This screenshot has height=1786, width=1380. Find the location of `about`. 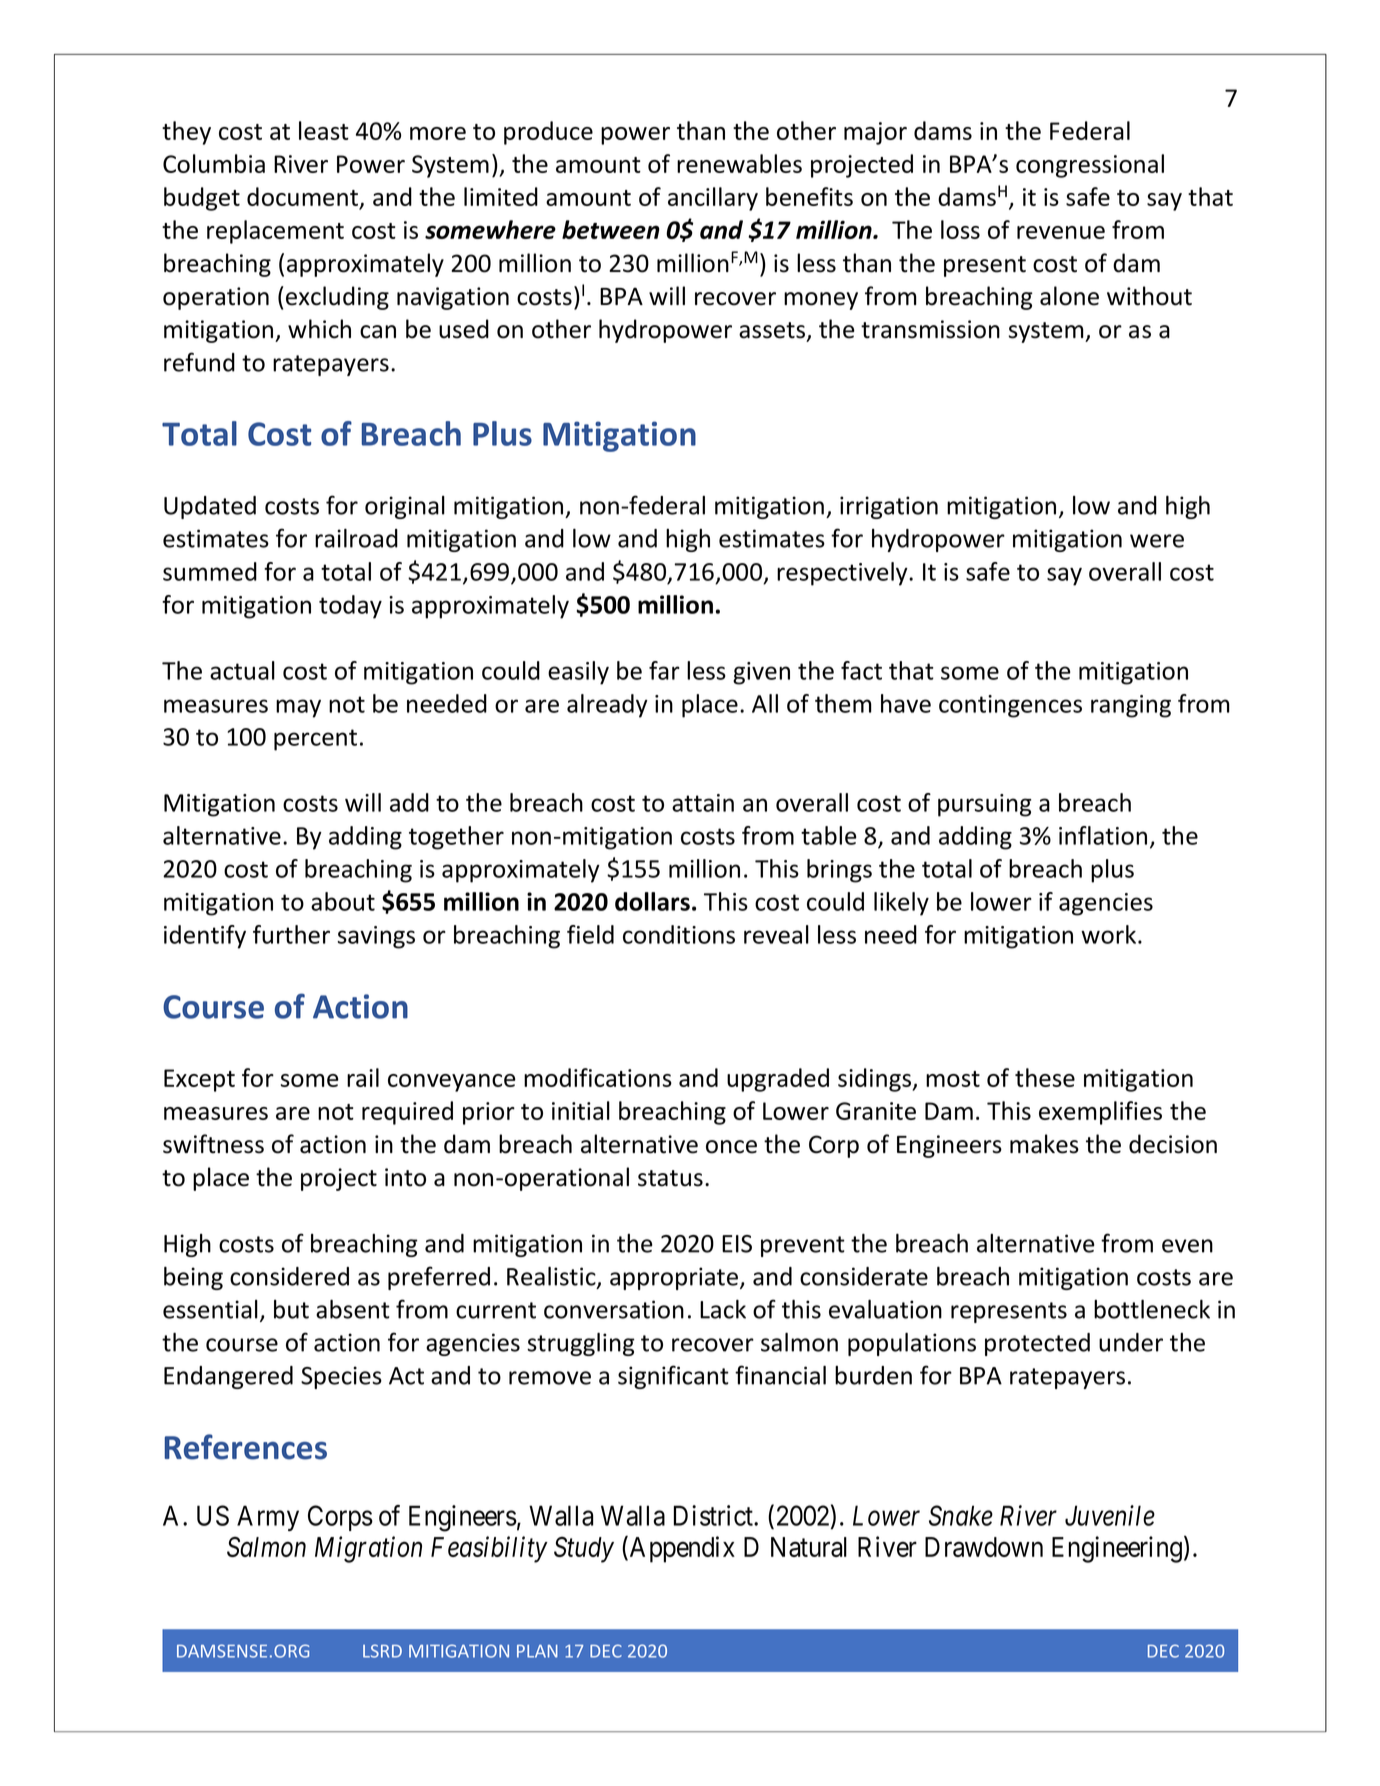

about is located at coordinates (343, 901).
